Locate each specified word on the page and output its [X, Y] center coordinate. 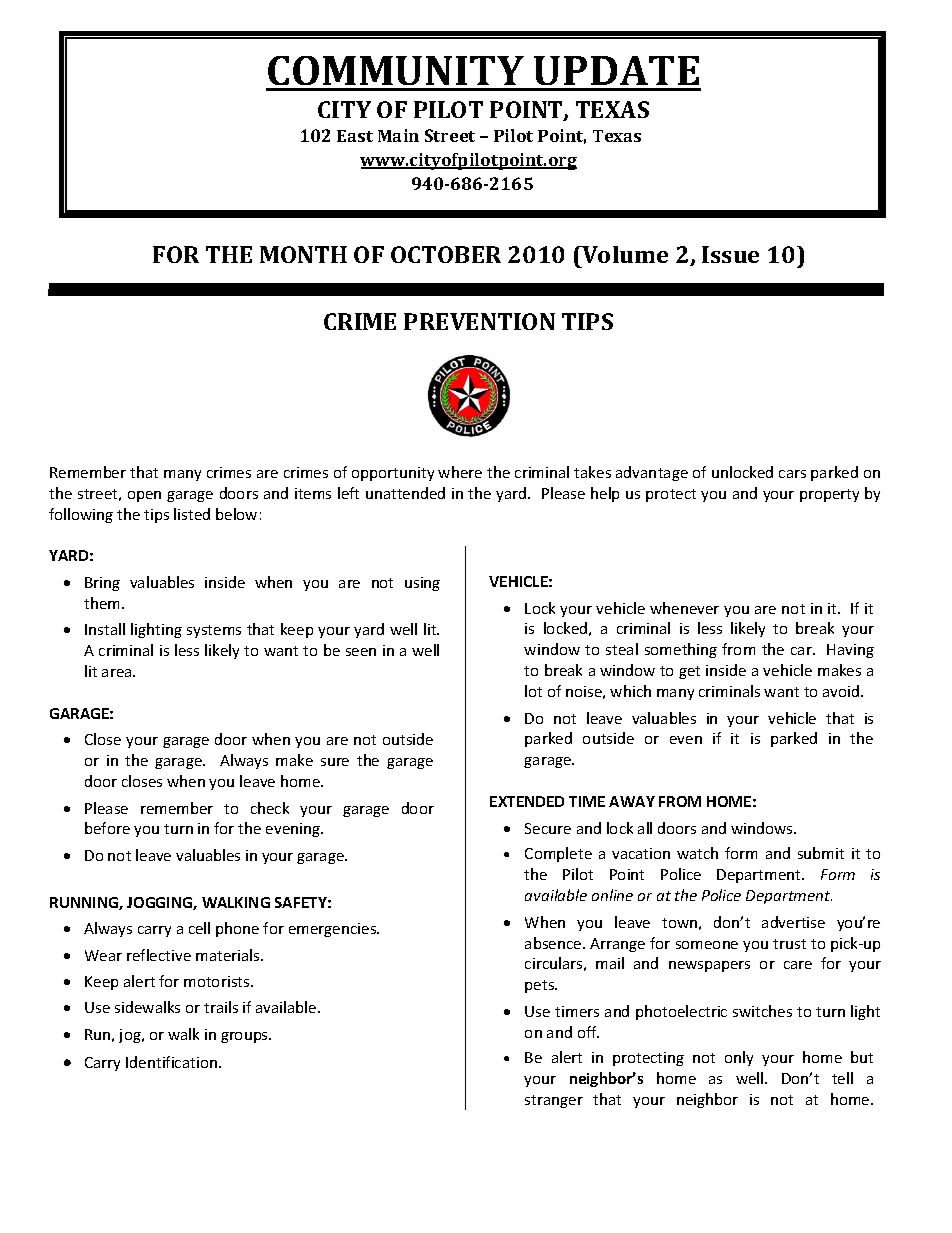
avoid [842, 691]
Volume [624, 254]
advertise [793, 922]
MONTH [303, 254]
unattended [405, 493]
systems [214, 631]
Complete [558, 854]
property [829, 495]
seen [361, 652]
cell [199, 928]
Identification [171, 1062]
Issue [730, 254]
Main [398, 135]
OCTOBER [446, 254]
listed [192, 514]
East [355, 136]
